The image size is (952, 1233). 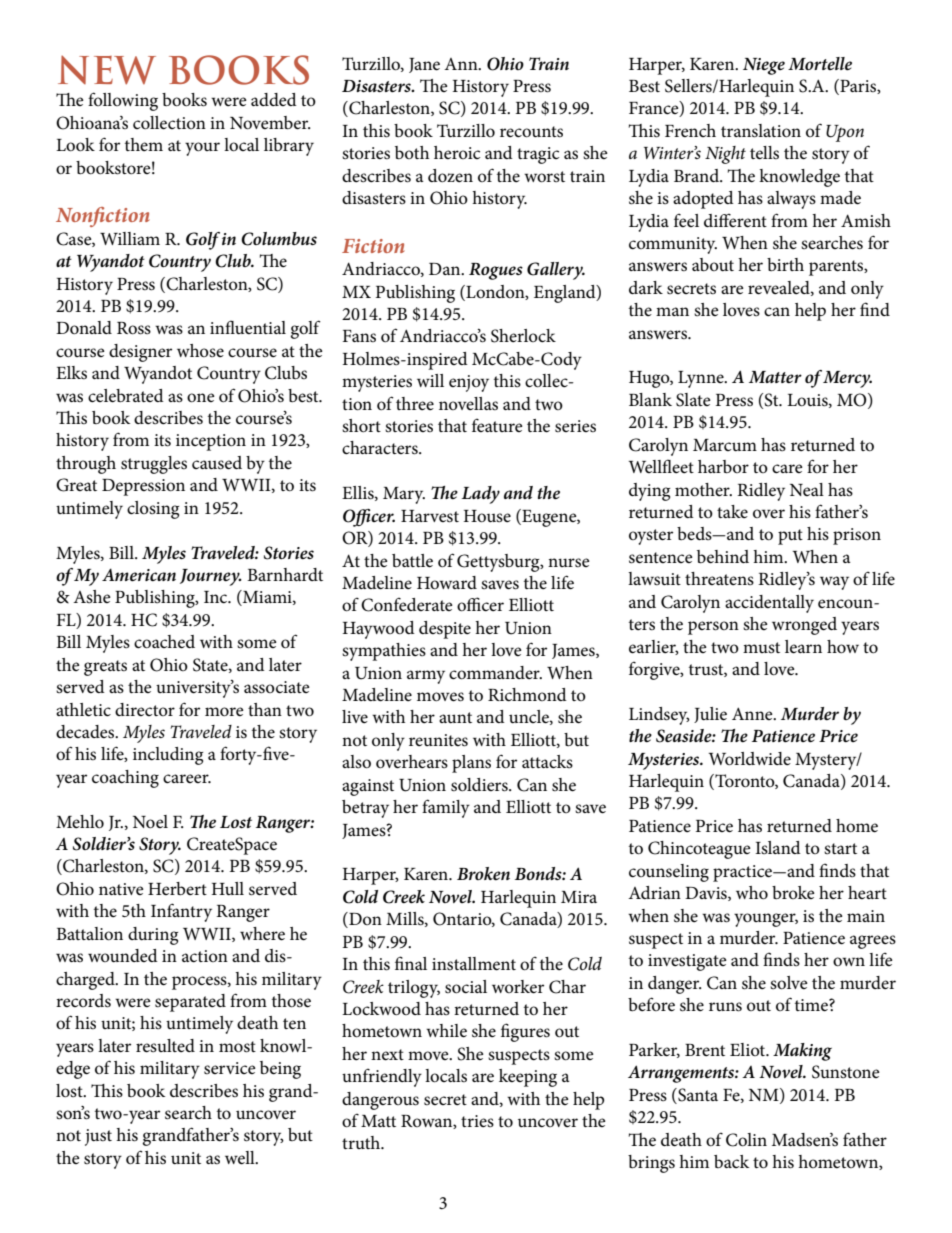 What do you see at coordinates (424, 65) in the screenshot?
I see `Jane` at bounding box center [424, 65].
